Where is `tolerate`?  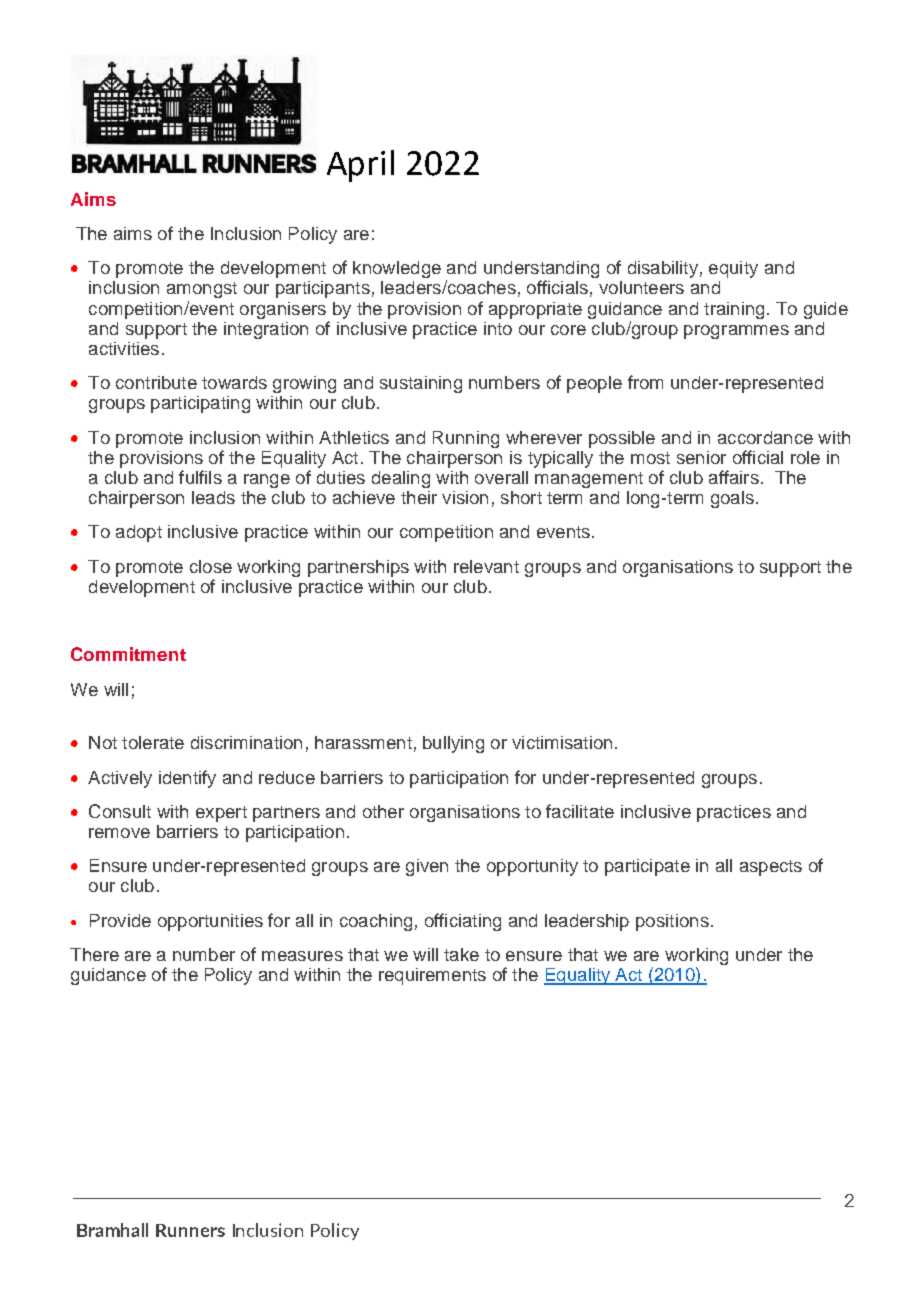
tolerate is located at coordinates (153, 742).
